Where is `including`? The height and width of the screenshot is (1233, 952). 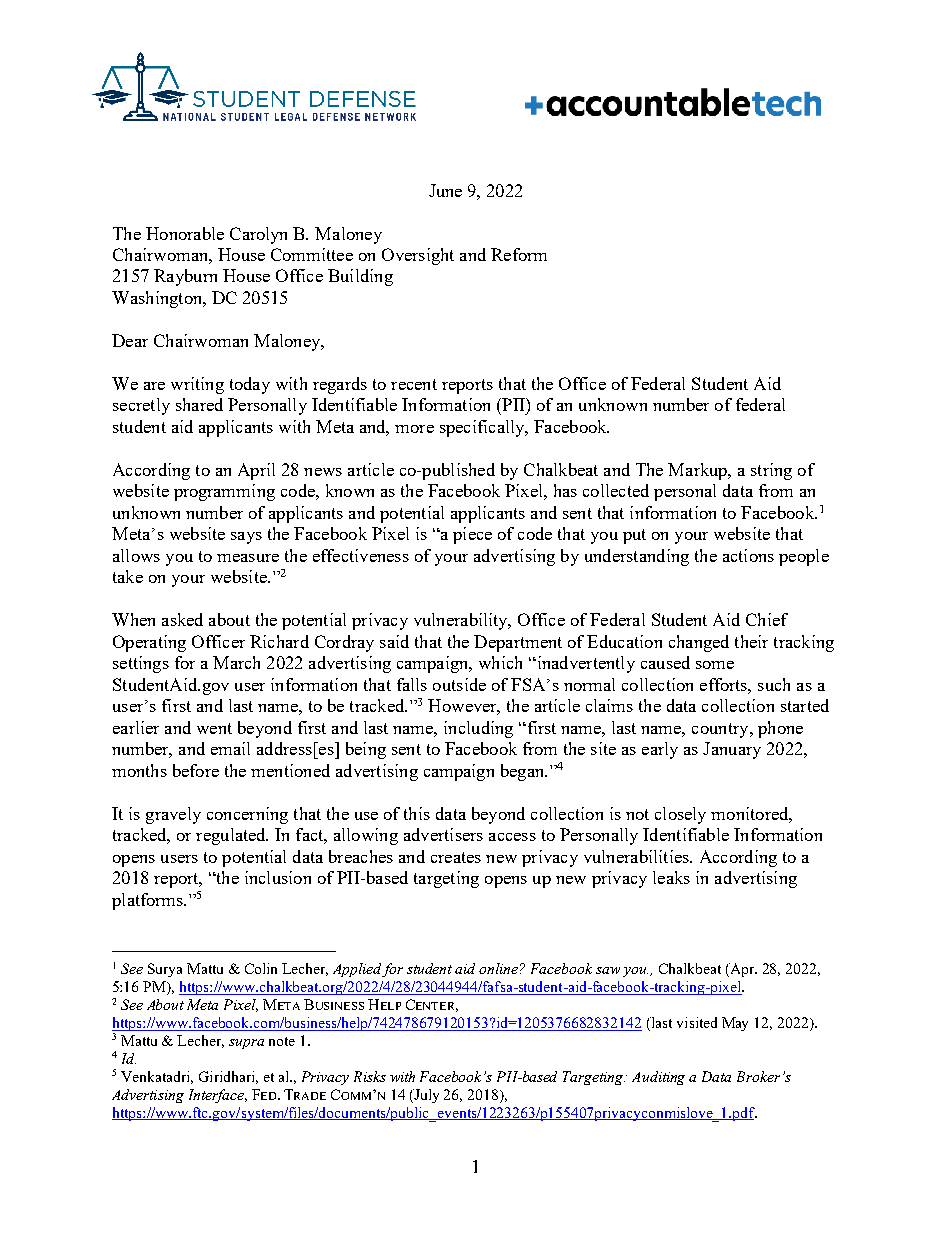 including is located at coordinates (478, 729).
